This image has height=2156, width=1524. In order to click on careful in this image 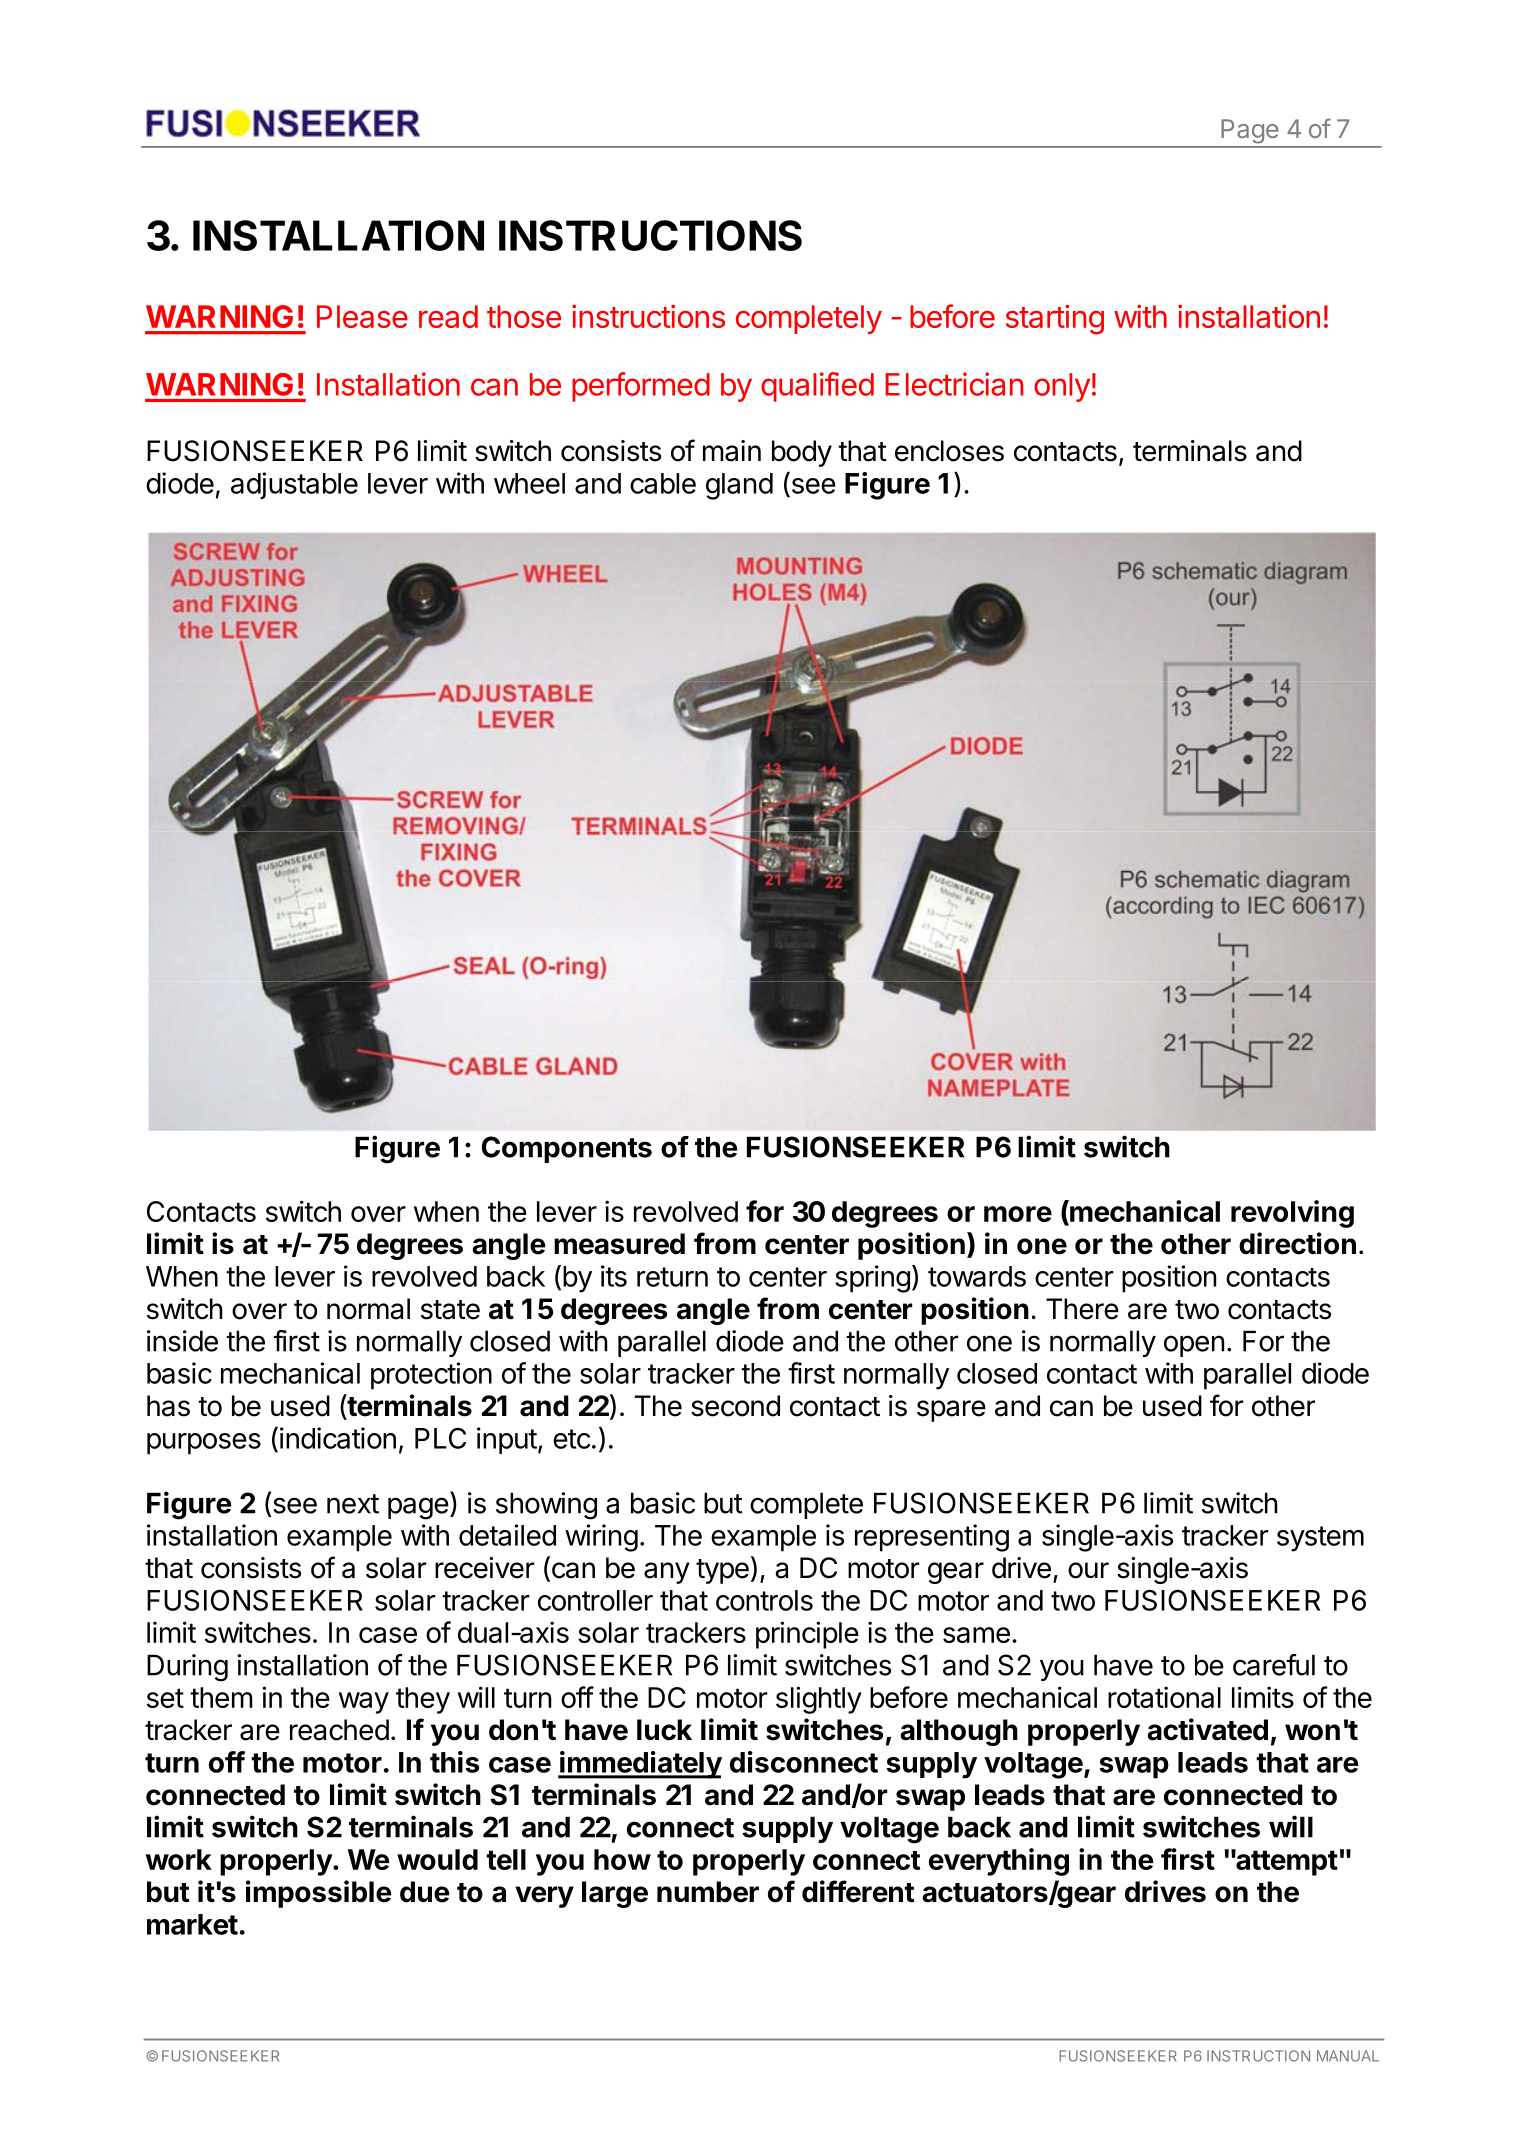, I will do `click(1274, 1665)`.
